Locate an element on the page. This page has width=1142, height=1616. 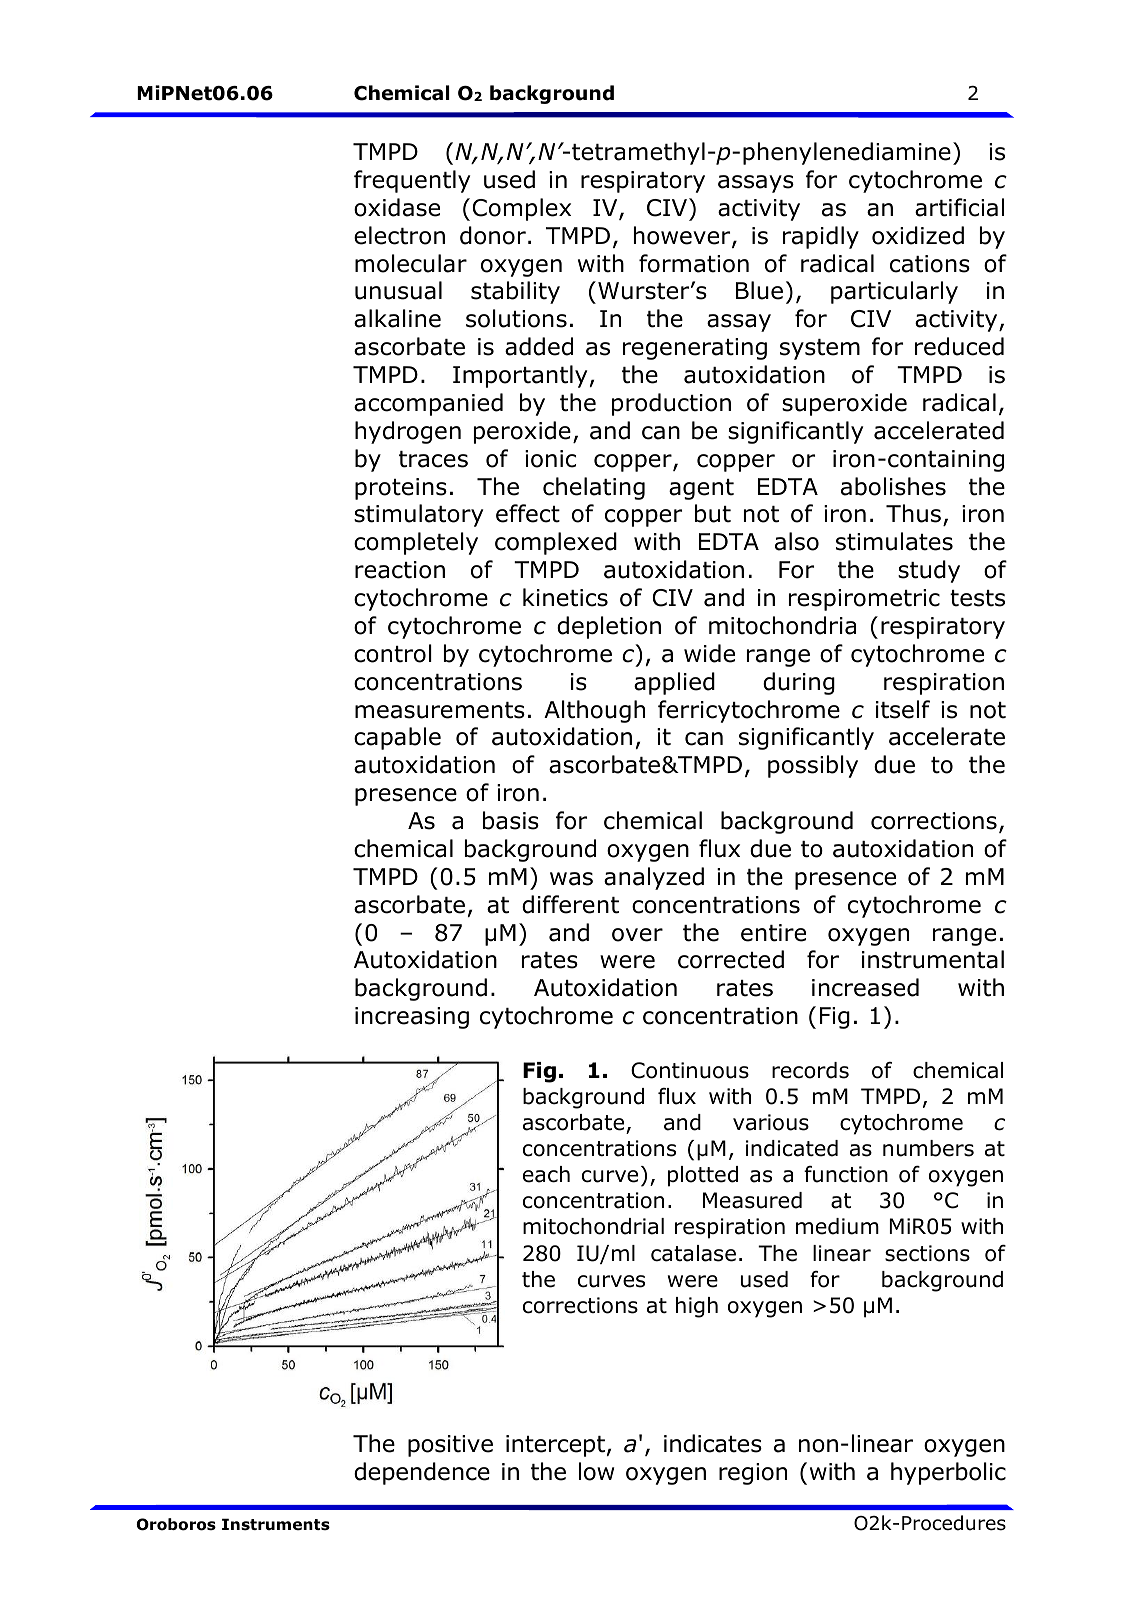
Continuous is located at coordinates (690, 1070).
